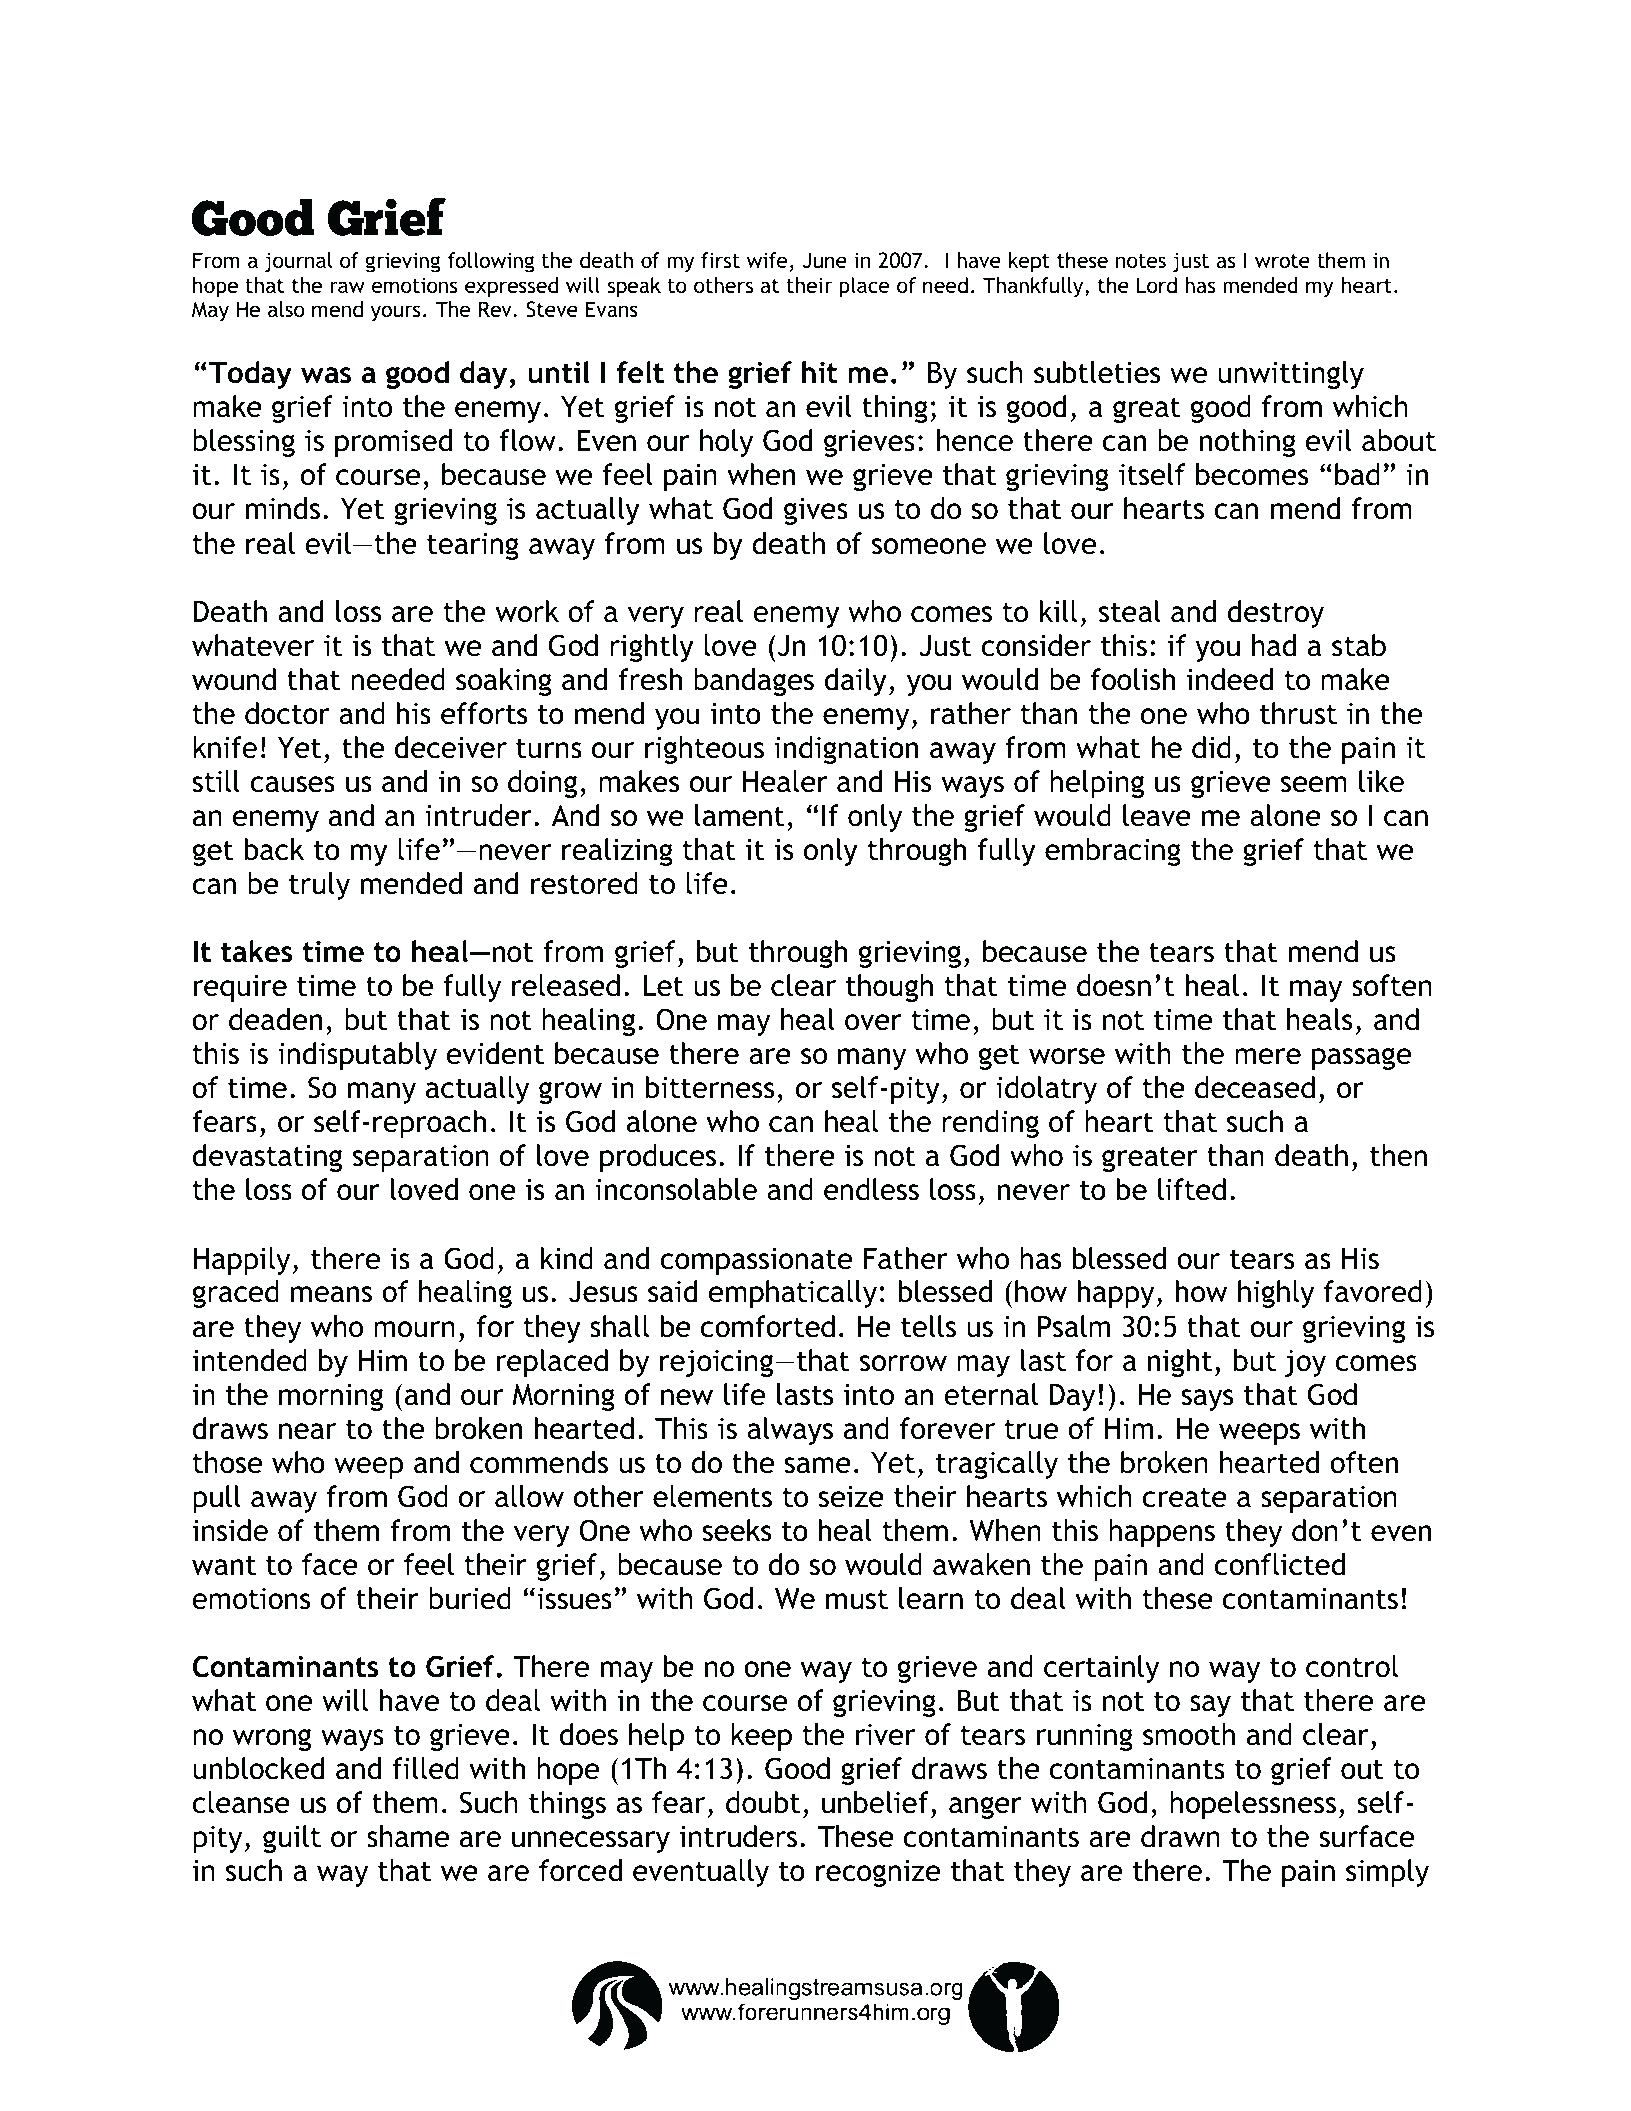  Describe the element at coordinates (395, 313) in the page. I see `yours` at that location.
